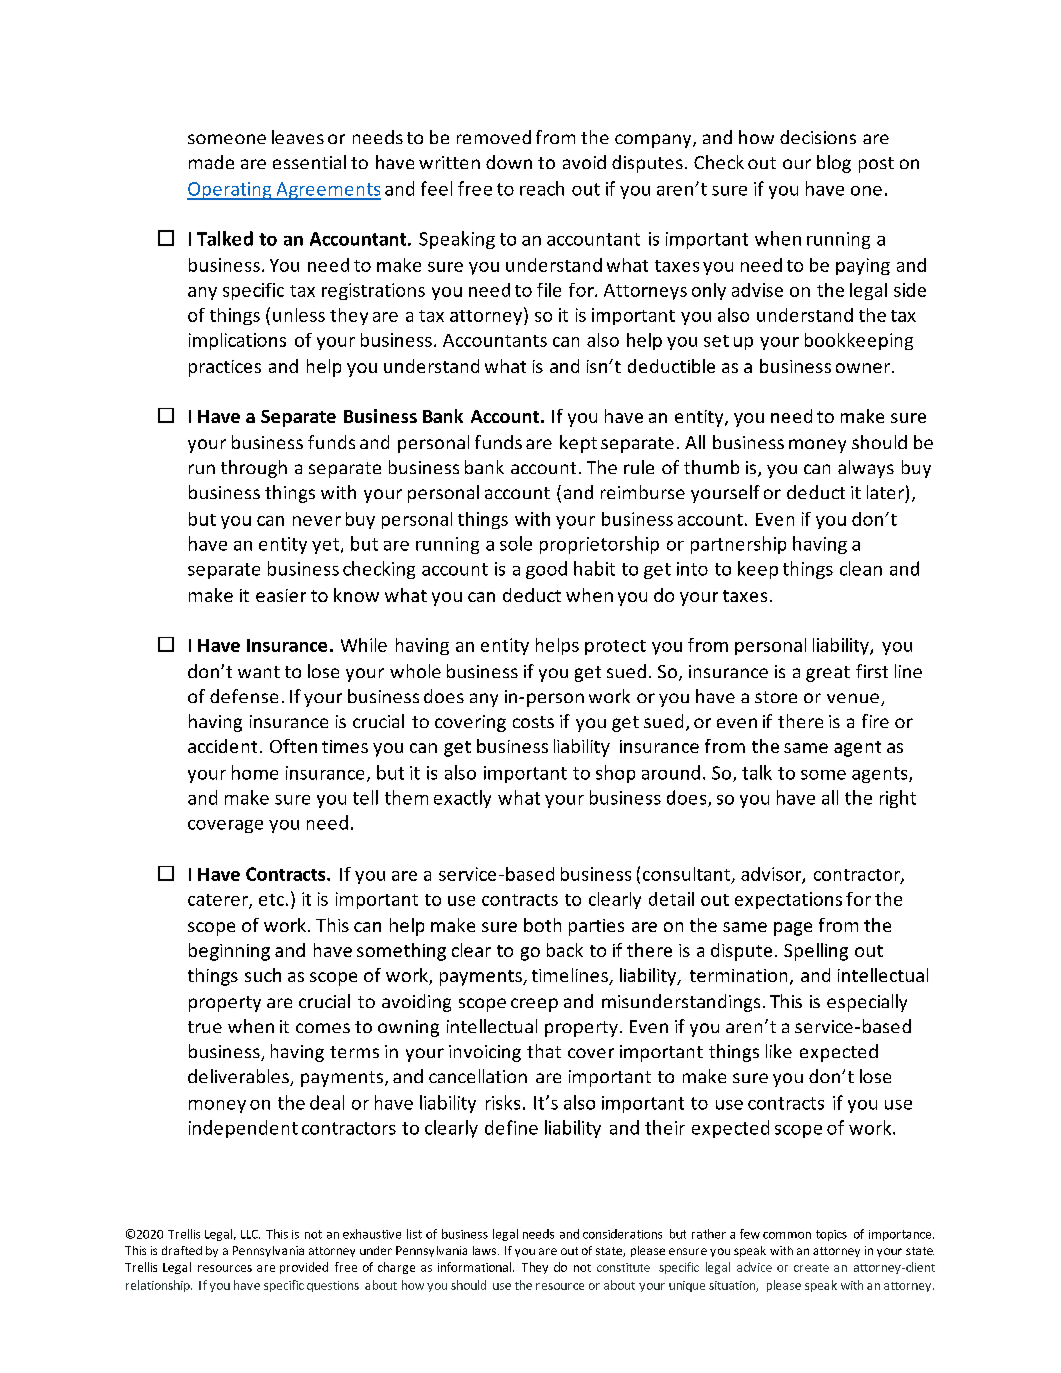 The image size is (1061, 1373). What do you see at coordinates (230, 191) in the document?
I see `Operating` at bounding box center [230, 191].
